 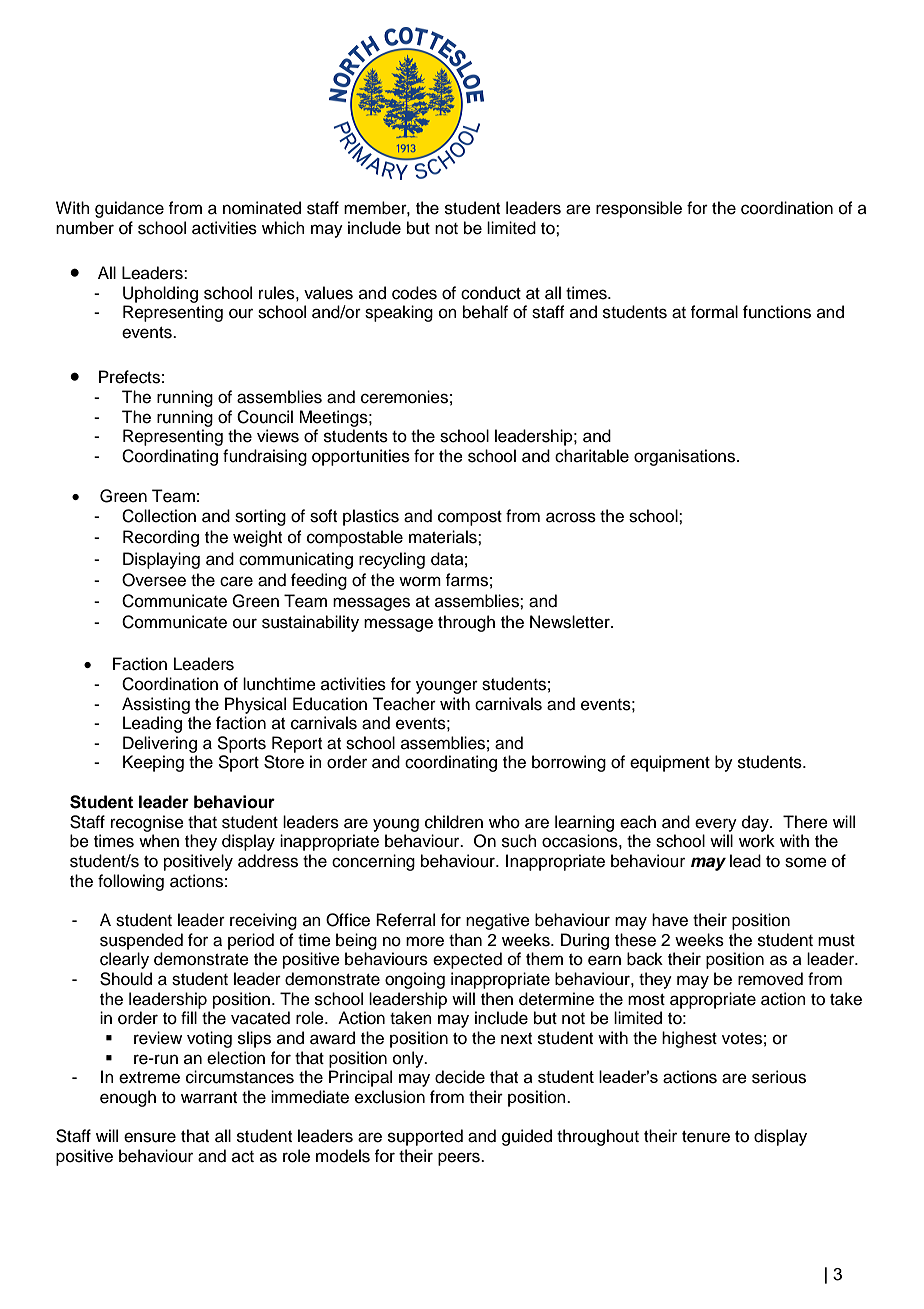 I want to click on Recording, so click(x=161, y=538).
